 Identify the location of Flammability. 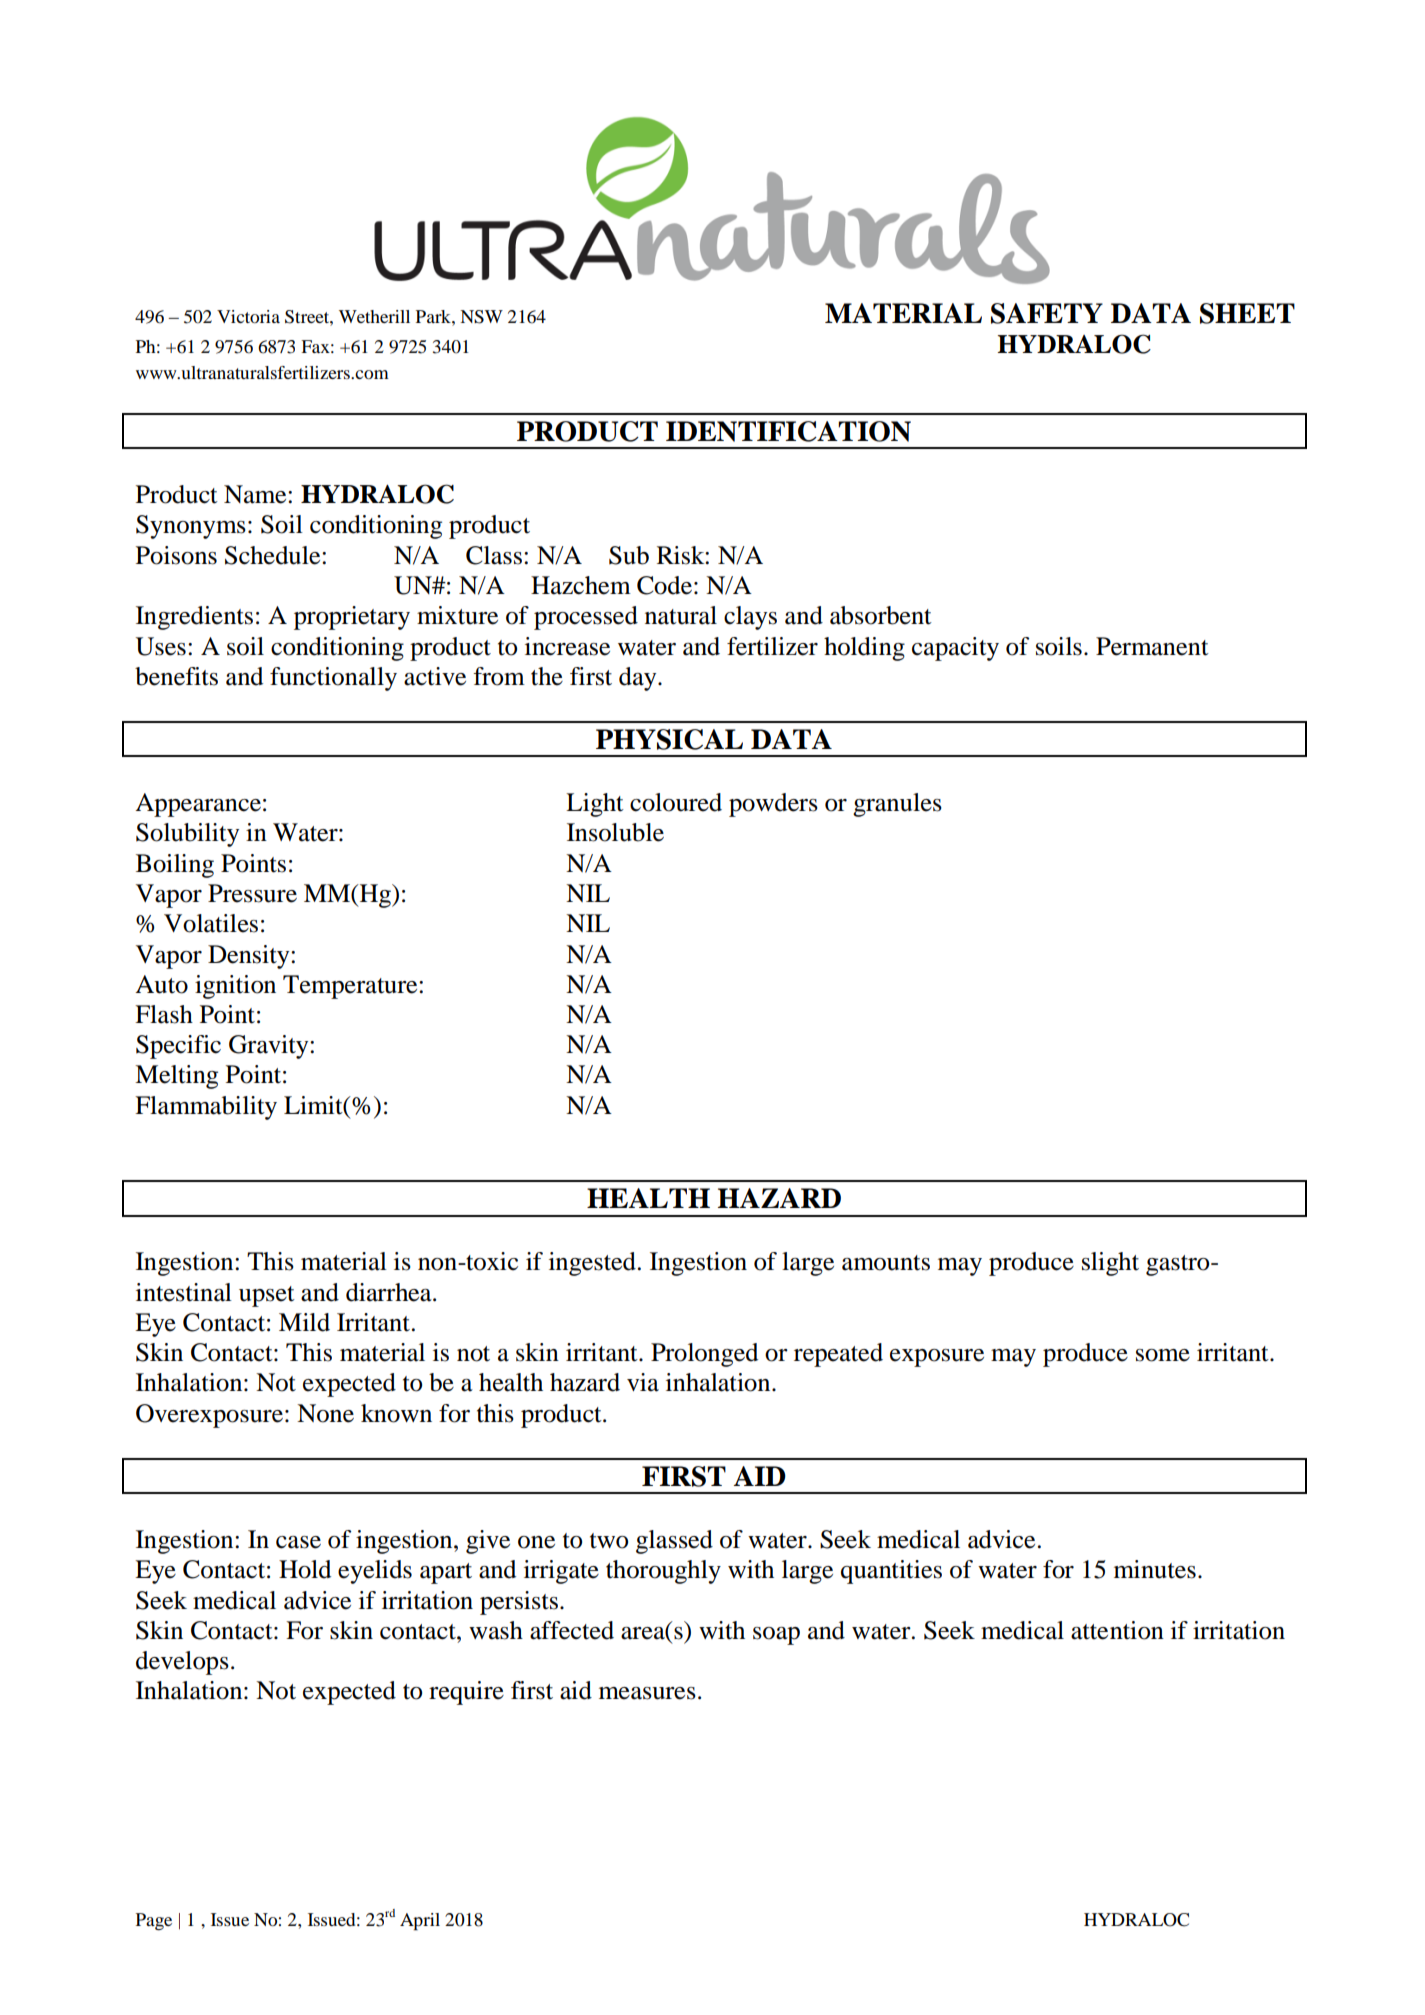
(206, 1108).
